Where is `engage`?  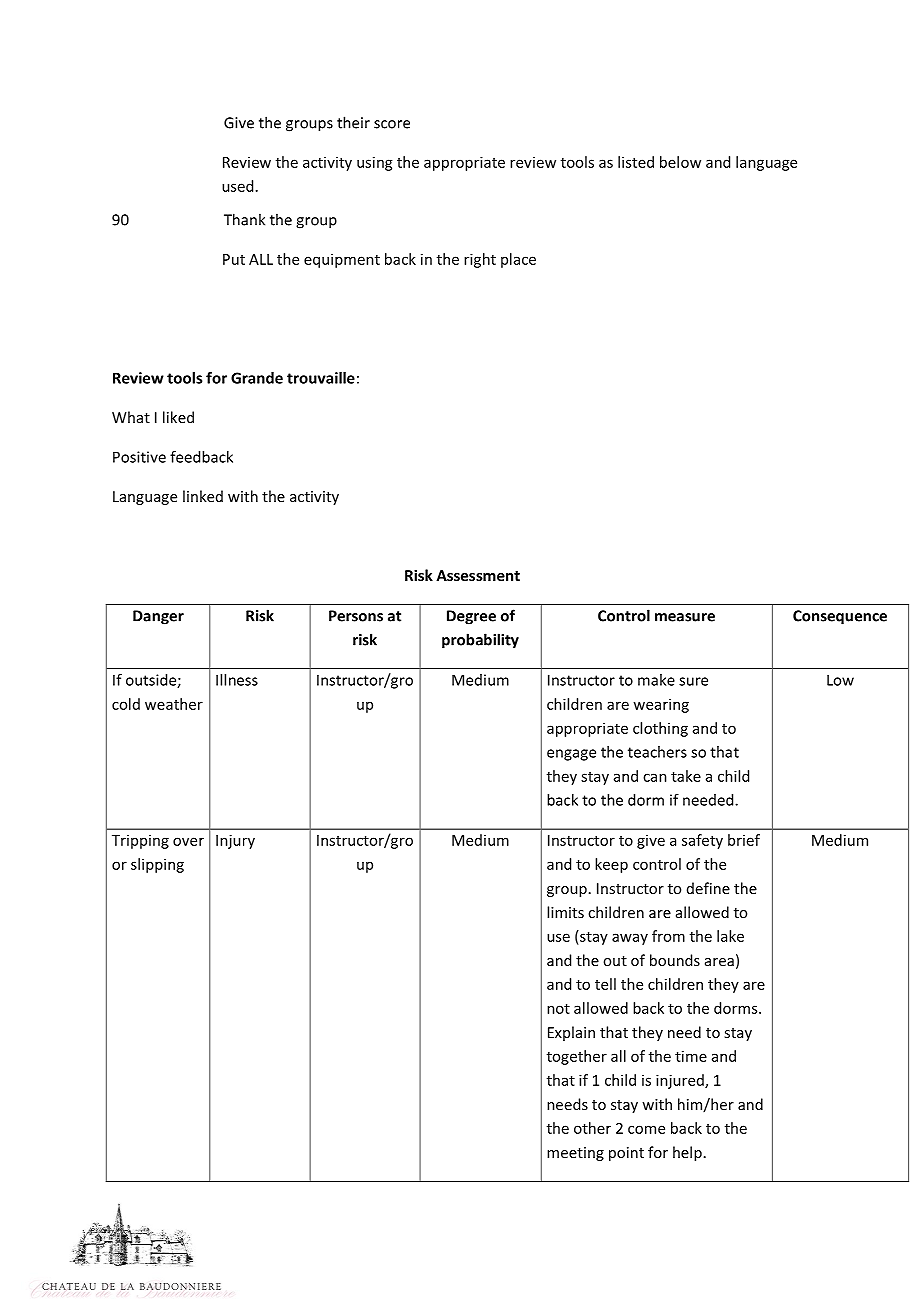 engage is located at coordinates (571, 755).
